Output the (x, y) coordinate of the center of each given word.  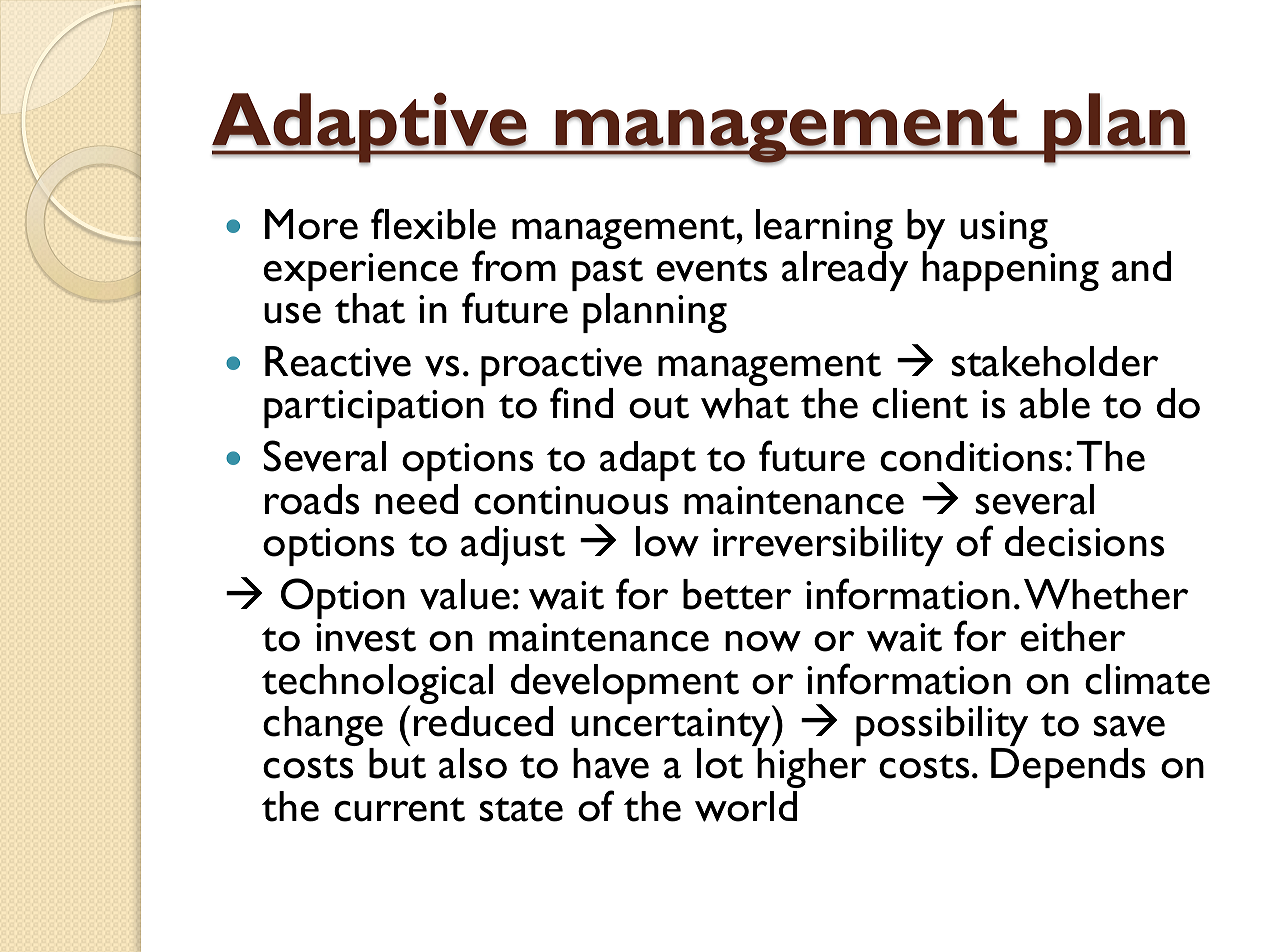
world (746, 806)
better (737, 594)
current (399, 809)
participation (374, 409)
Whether (1106, 594)
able (1055, 403)
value (465, 594)
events (712, 269)
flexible (433, 224)
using (1004, 230)
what (745, 403)
